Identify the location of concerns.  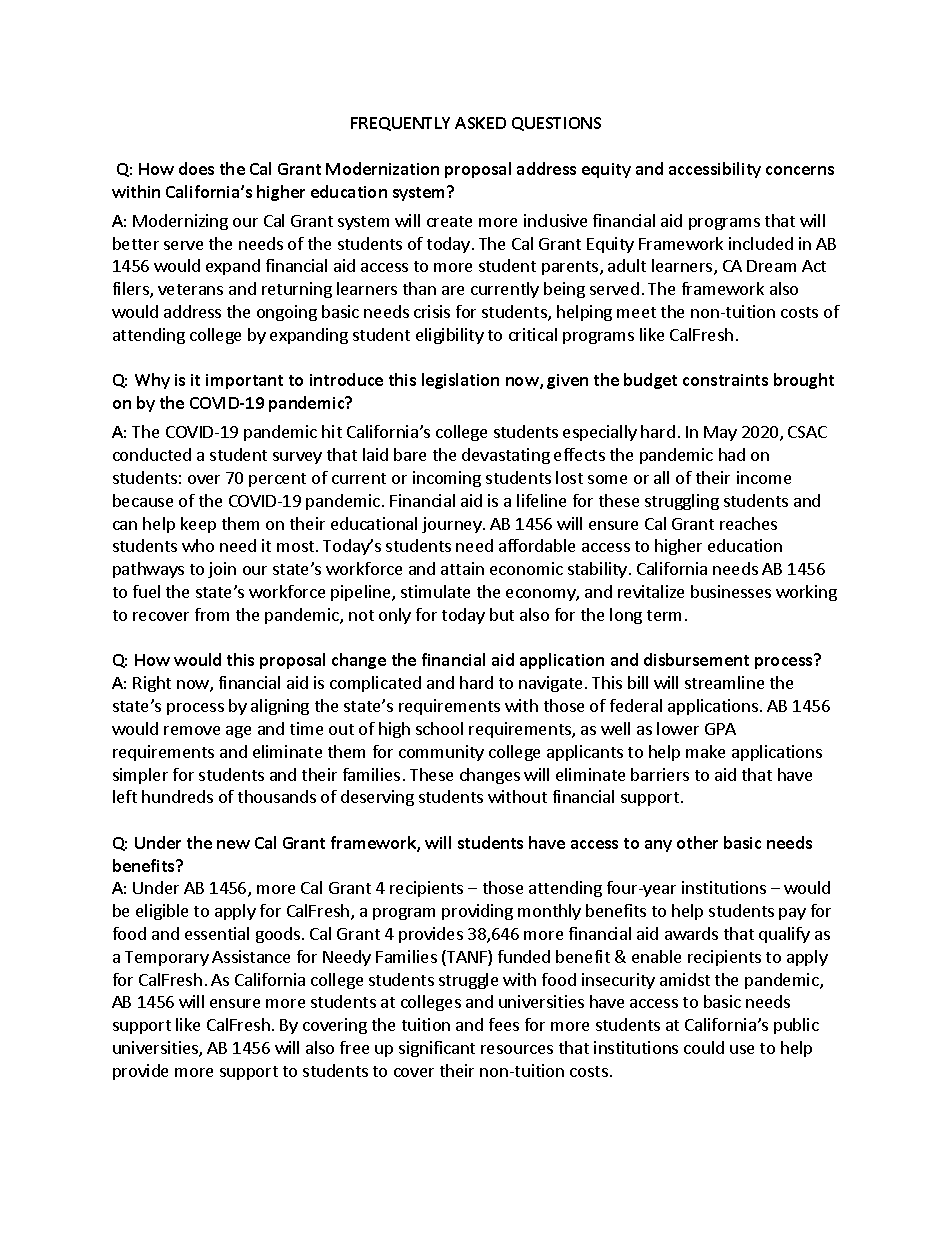
(800, 170).
